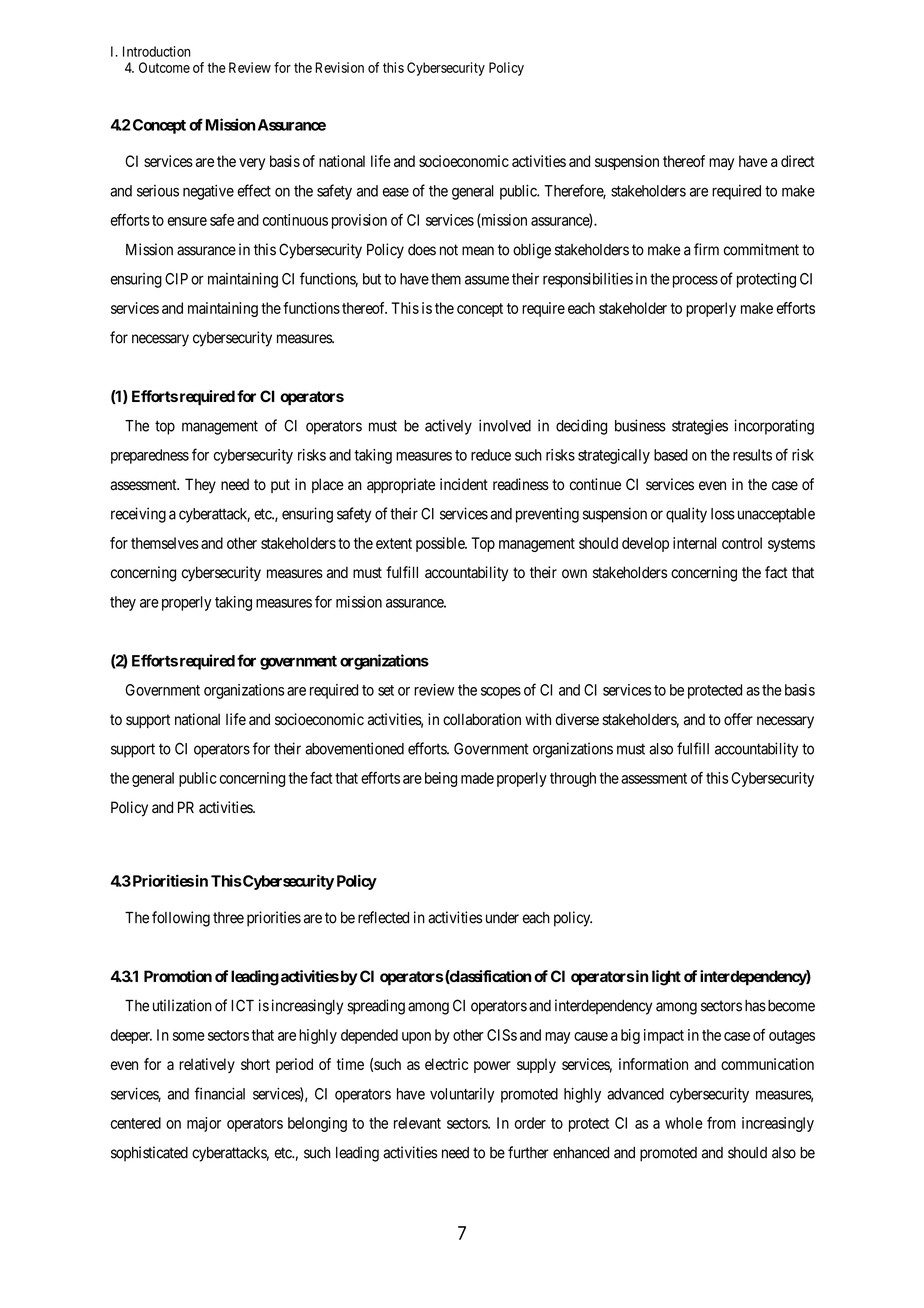  Describe the element at coordinates (138, 515) in the document. I see `receiving` at that location.
